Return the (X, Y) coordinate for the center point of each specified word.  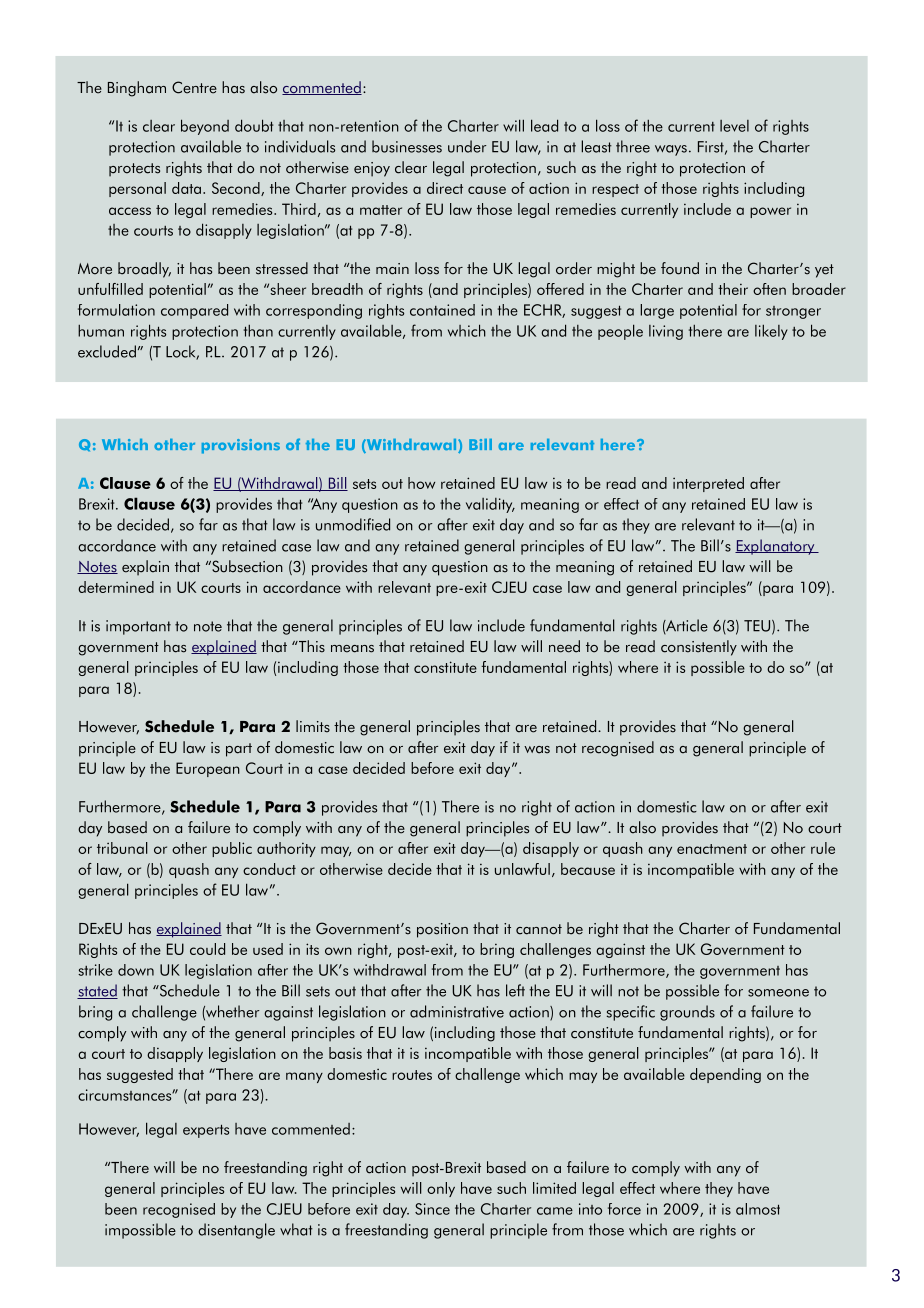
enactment (712, 849)
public (232, 849)
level (734, 126)
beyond (205, 127)
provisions (241, 446)
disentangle (236, 1231)
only (441, 1189)
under (467, 146)
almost (758, 1209)
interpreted (708, 484)
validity (490, 505)
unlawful (522, 869)
